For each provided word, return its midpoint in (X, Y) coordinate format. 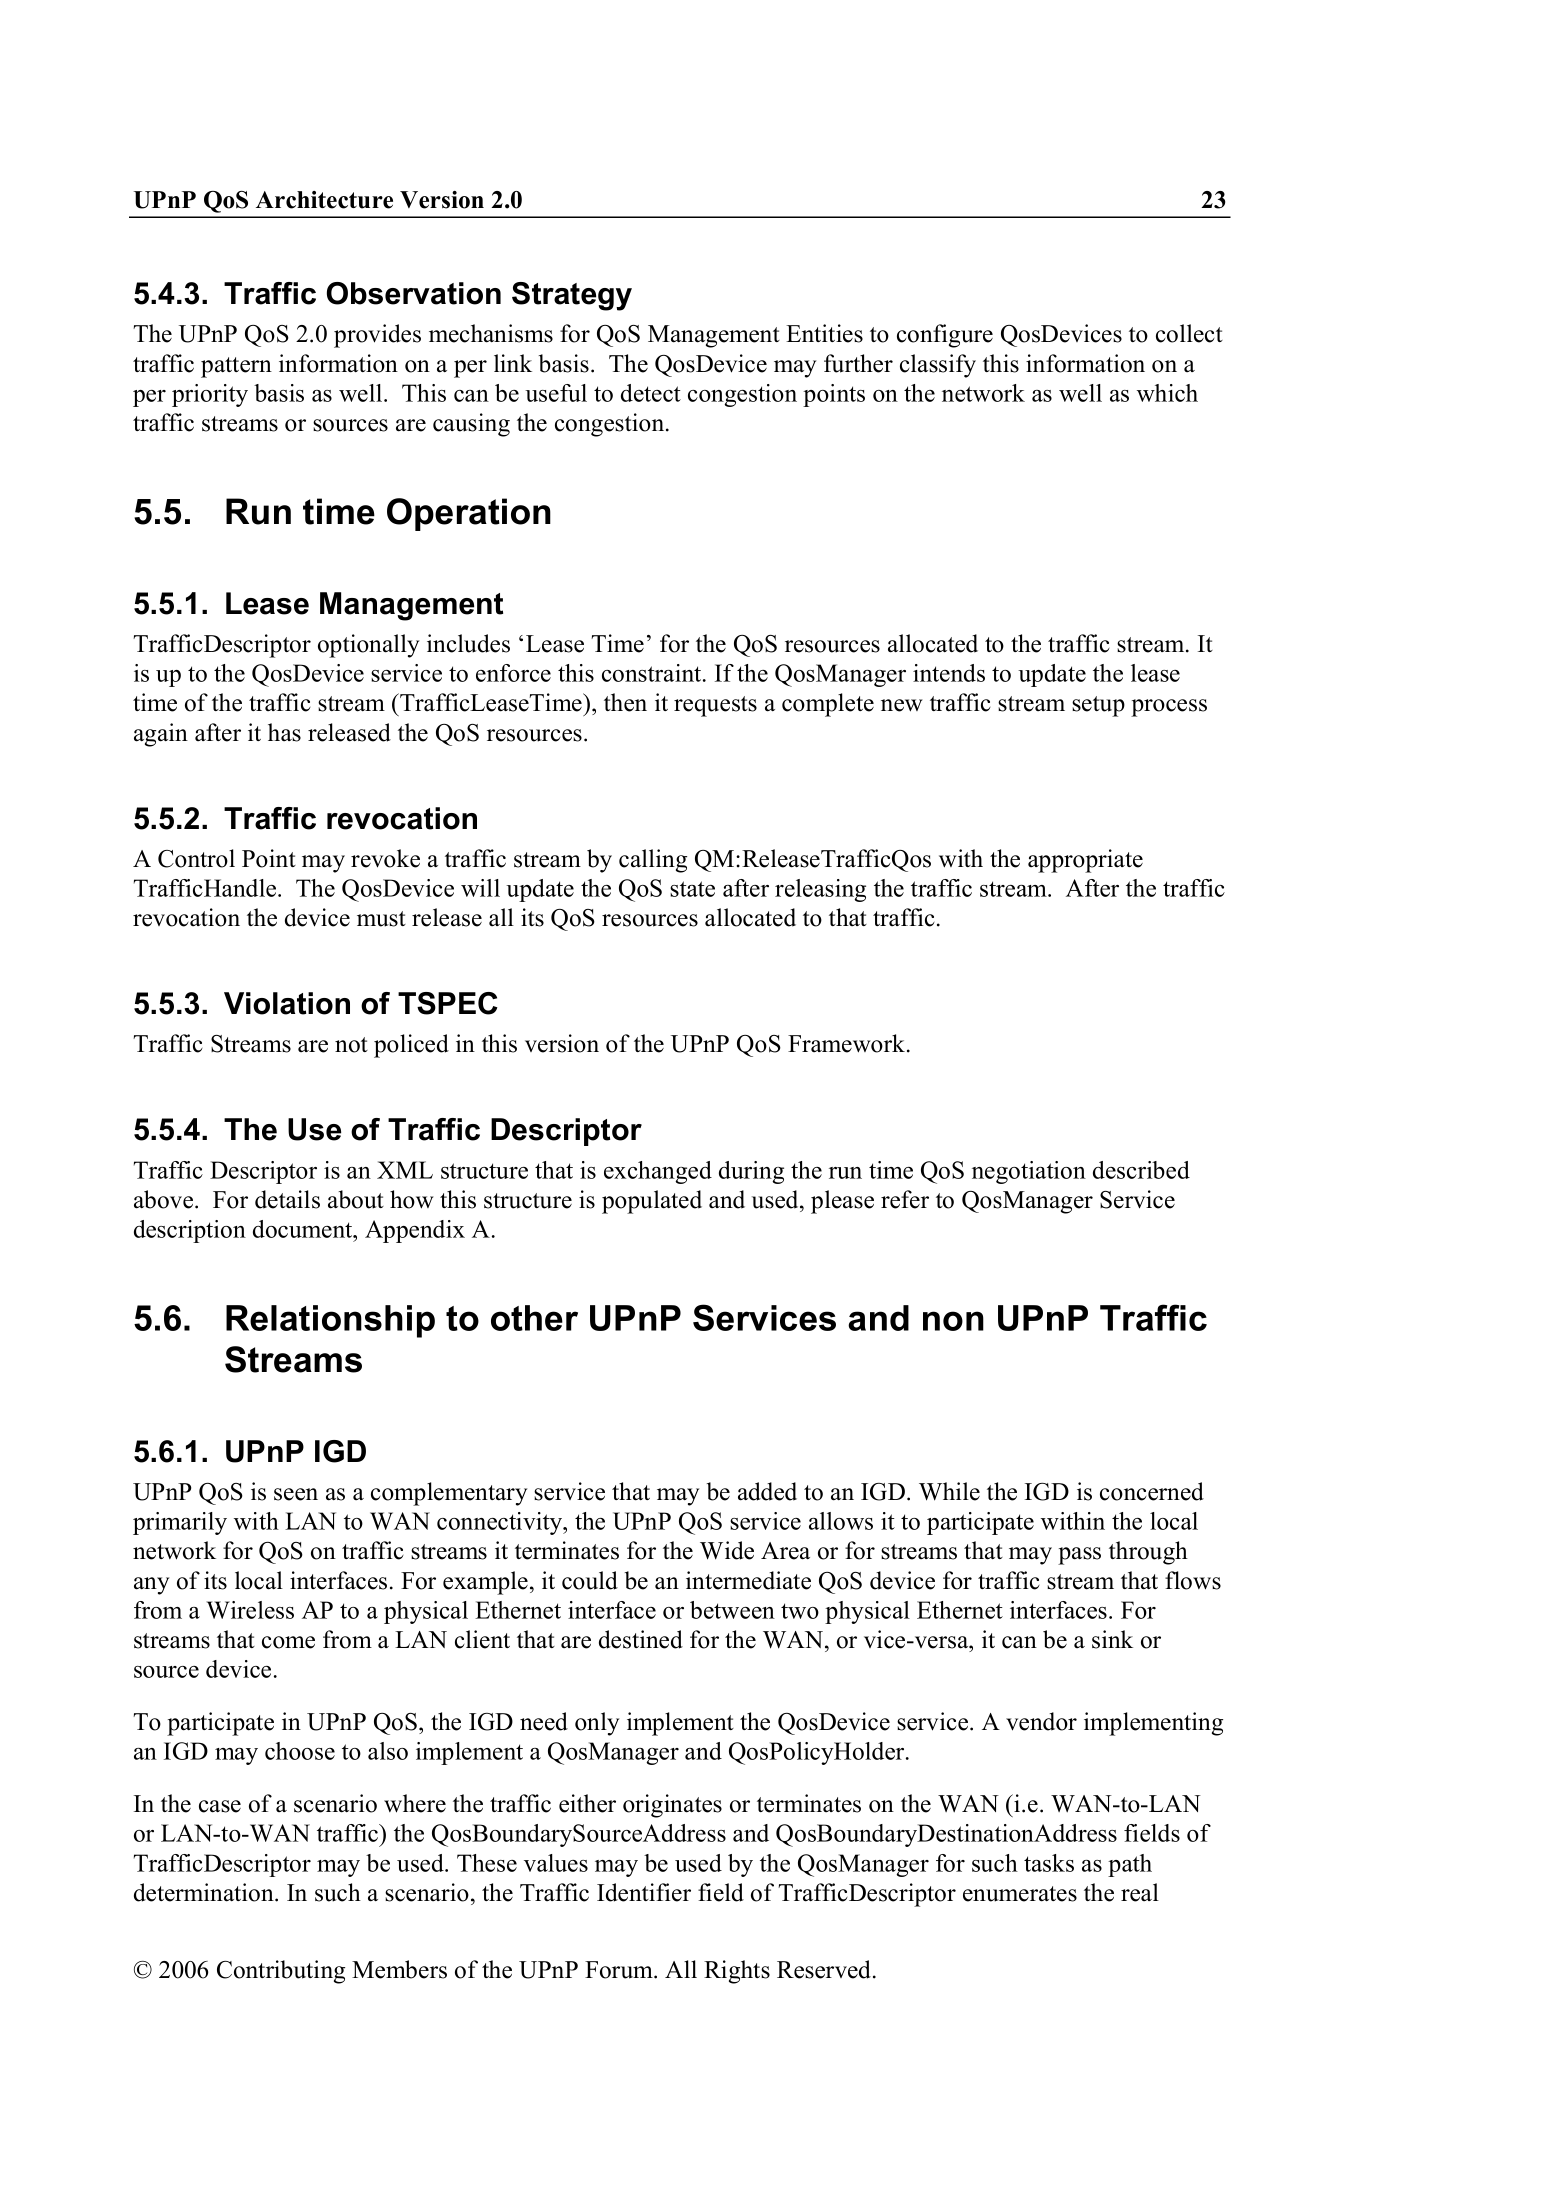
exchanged (658, 1172)
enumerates (1020, 1894)
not (351, 1045)
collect (1189, 333)
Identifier (644, 1892)
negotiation (1029, 1172)
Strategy (572, 296)
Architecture (324, 200)
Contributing (281, 1972)
